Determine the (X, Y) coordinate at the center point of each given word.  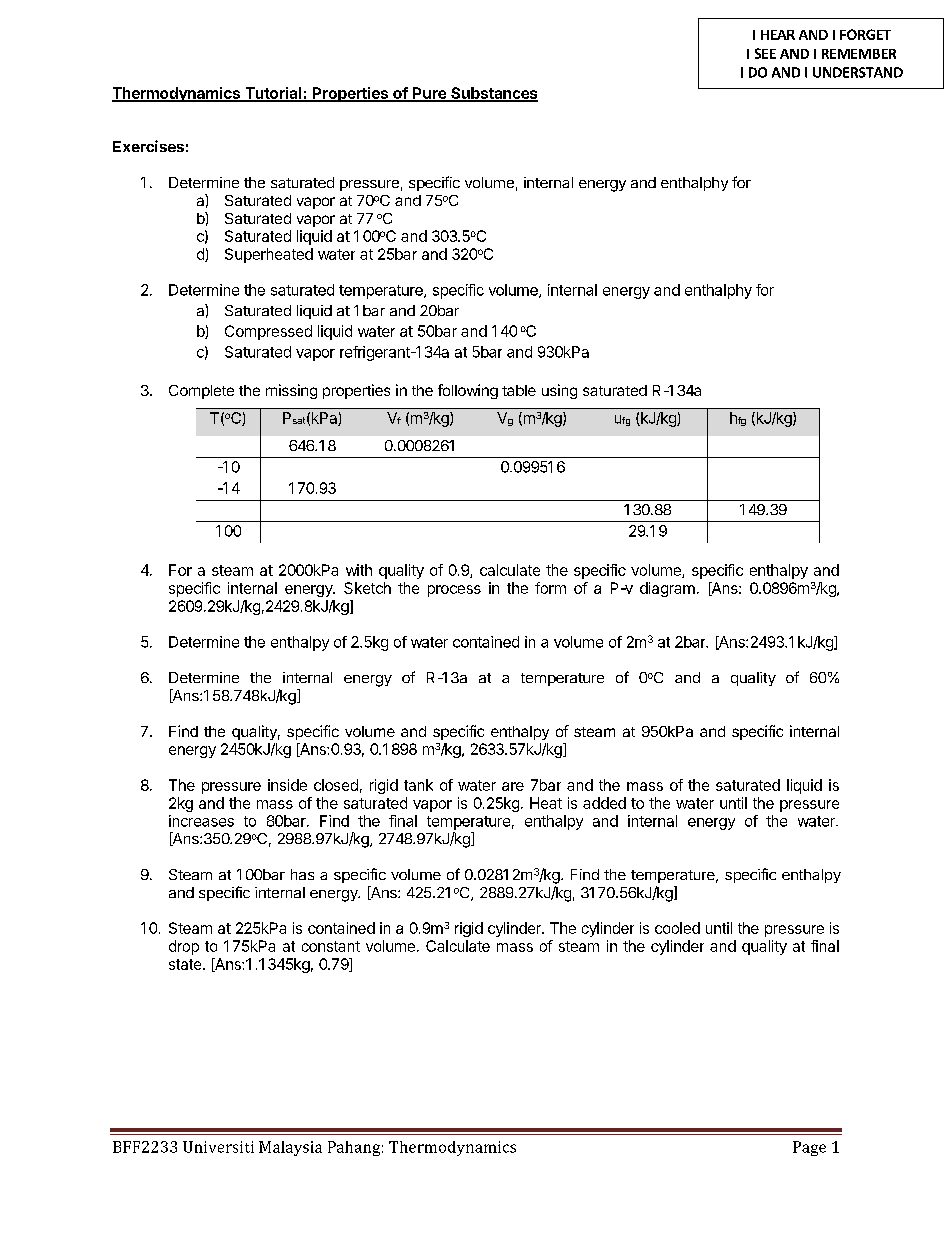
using (559, 391)
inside (287, 785)
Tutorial (273, 94)
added (604, 803)
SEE (765, 53)
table (519, 390)
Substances (493, 94)
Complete (201, 392)
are (513, 786)
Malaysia (290, 1148)
